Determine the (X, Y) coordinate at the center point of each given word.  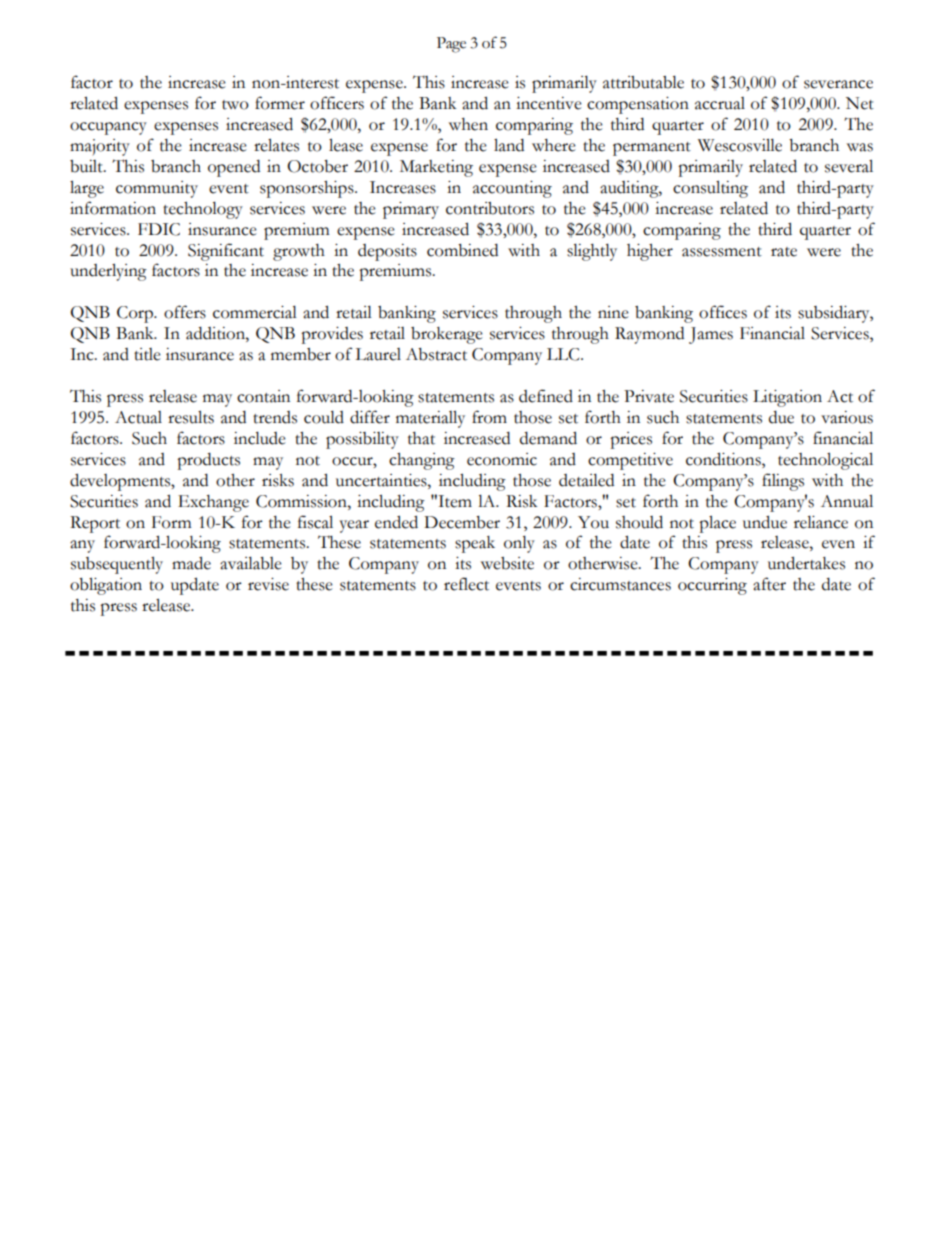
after (769, 584)
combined (462, 250)
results (191, 417)
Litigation (787, 398)
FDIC (159, 229)
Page (451, 45)
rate (784, 252)
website (507, 563)
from (489, 417)
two (235, 105)
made (191, 563)
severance (838, 84)
